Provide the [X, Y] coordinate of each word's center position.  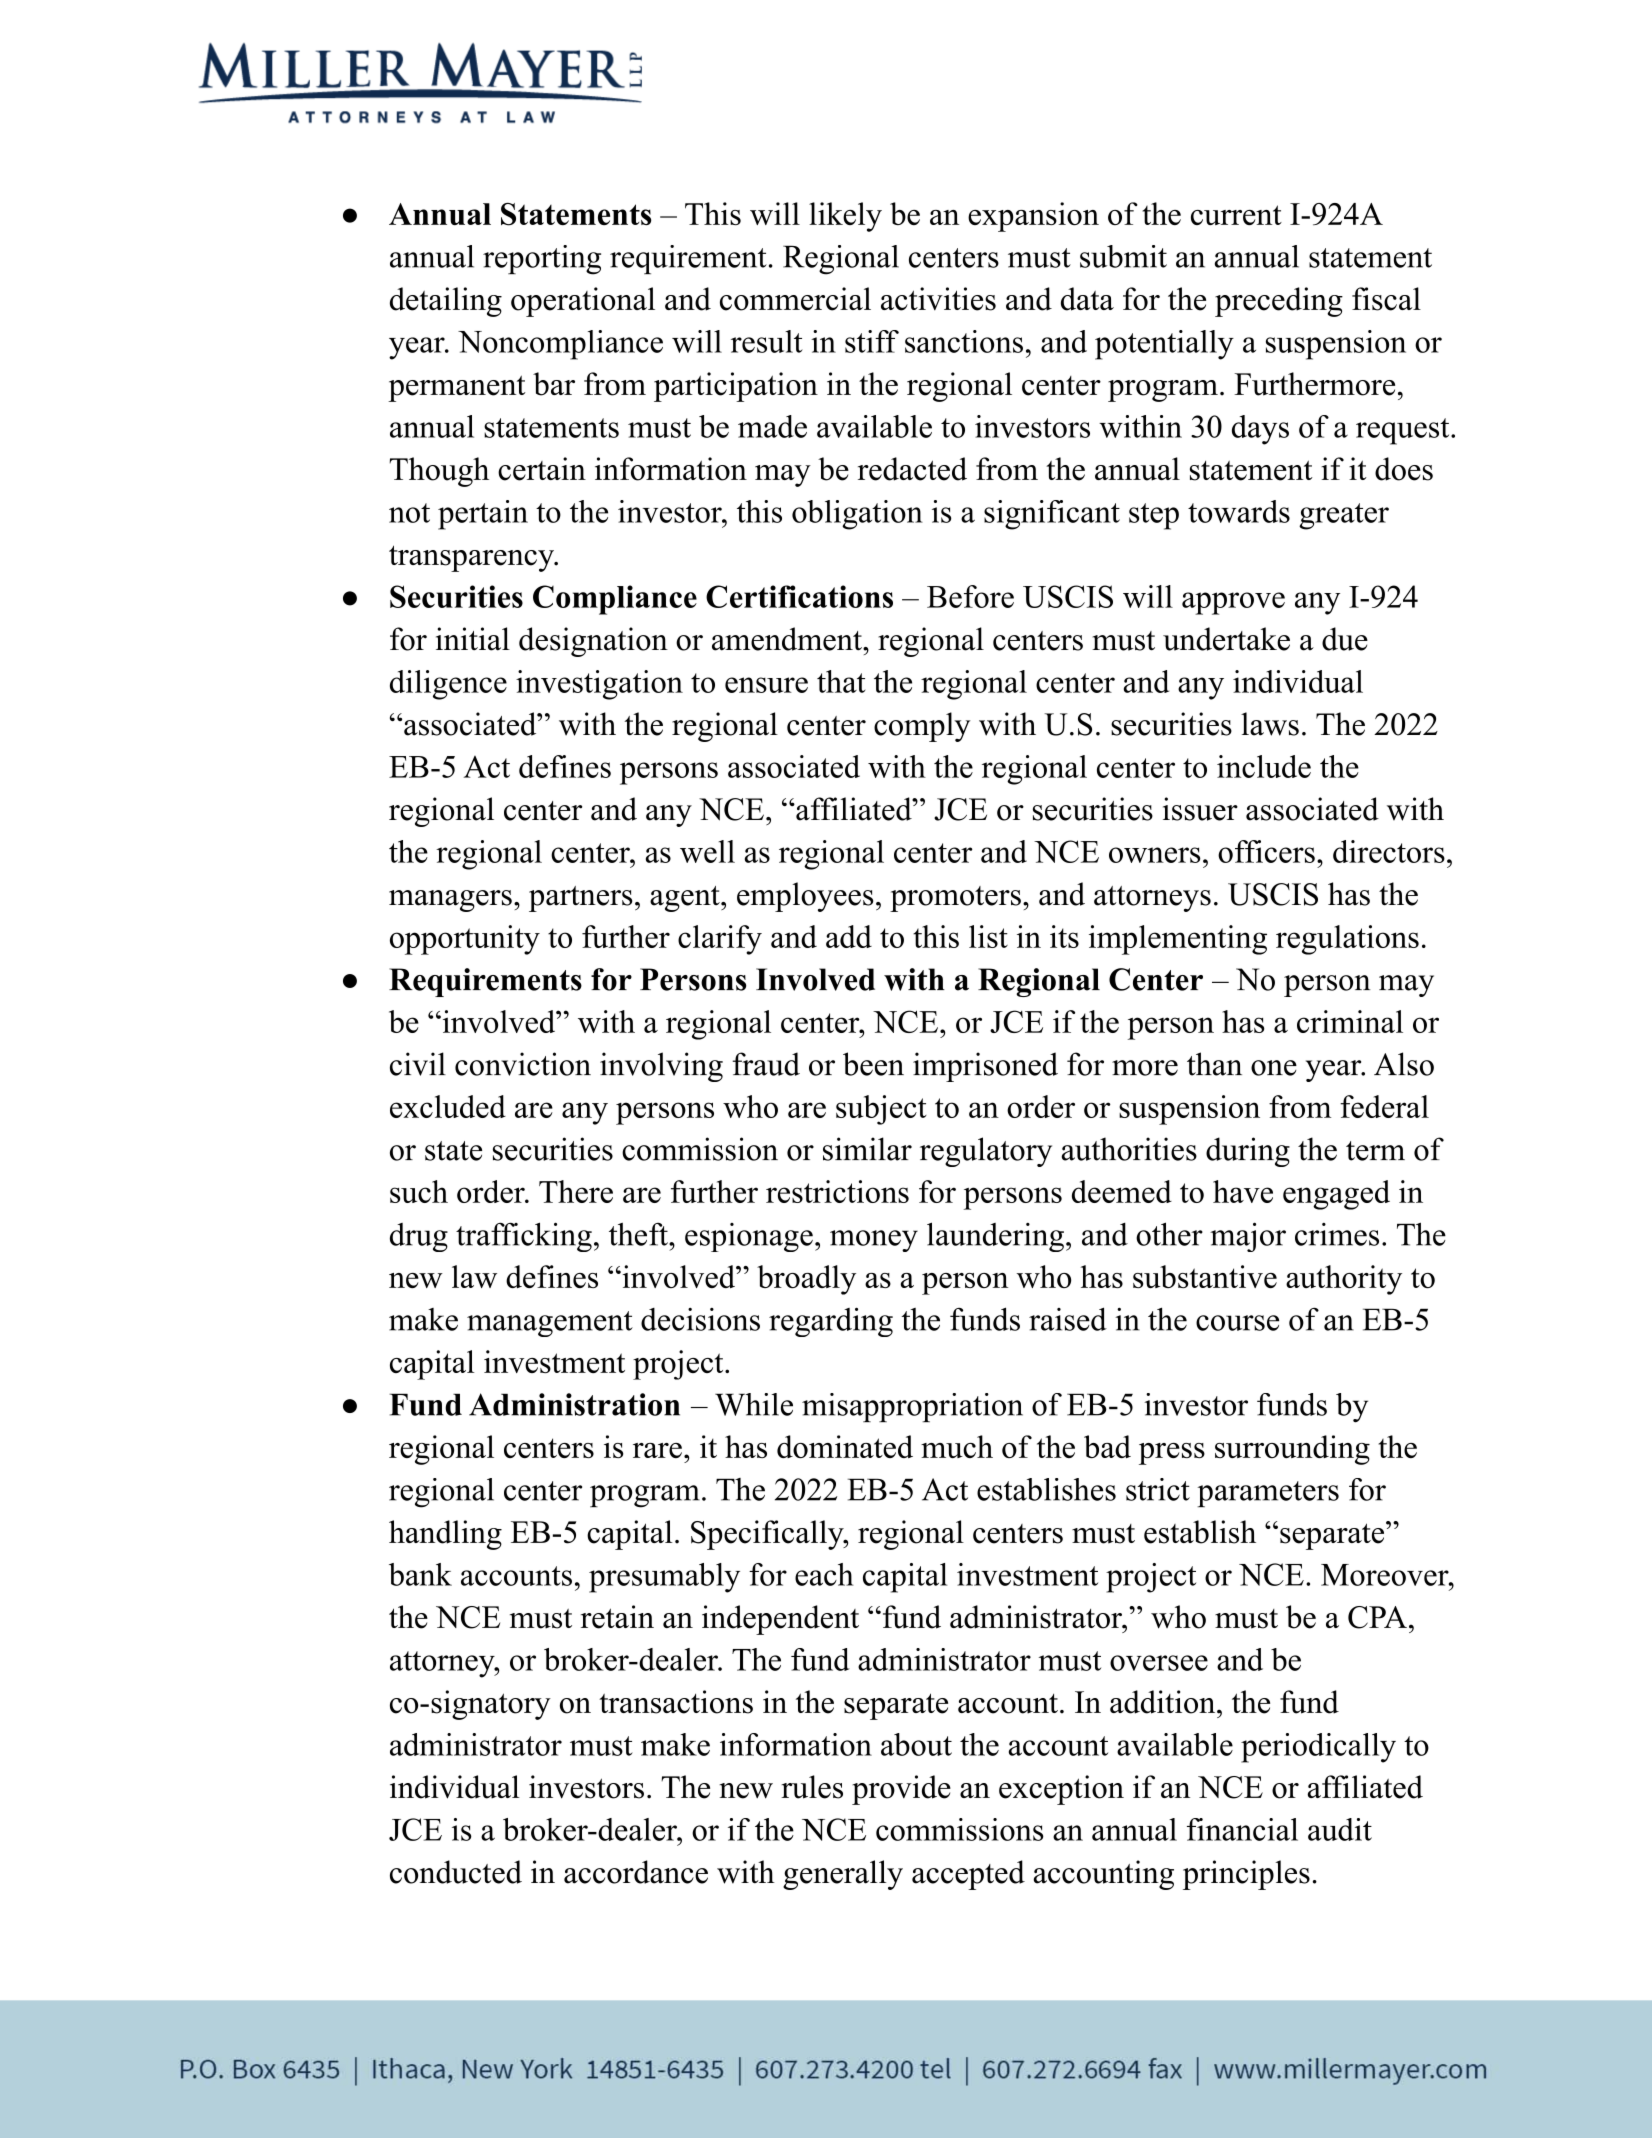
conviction [523, 1064]
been [873, 1064]
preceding [1279, 302]
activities [938, 299]
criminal [1350, 1021]
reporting [542, 260]
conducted [456, 1872]
